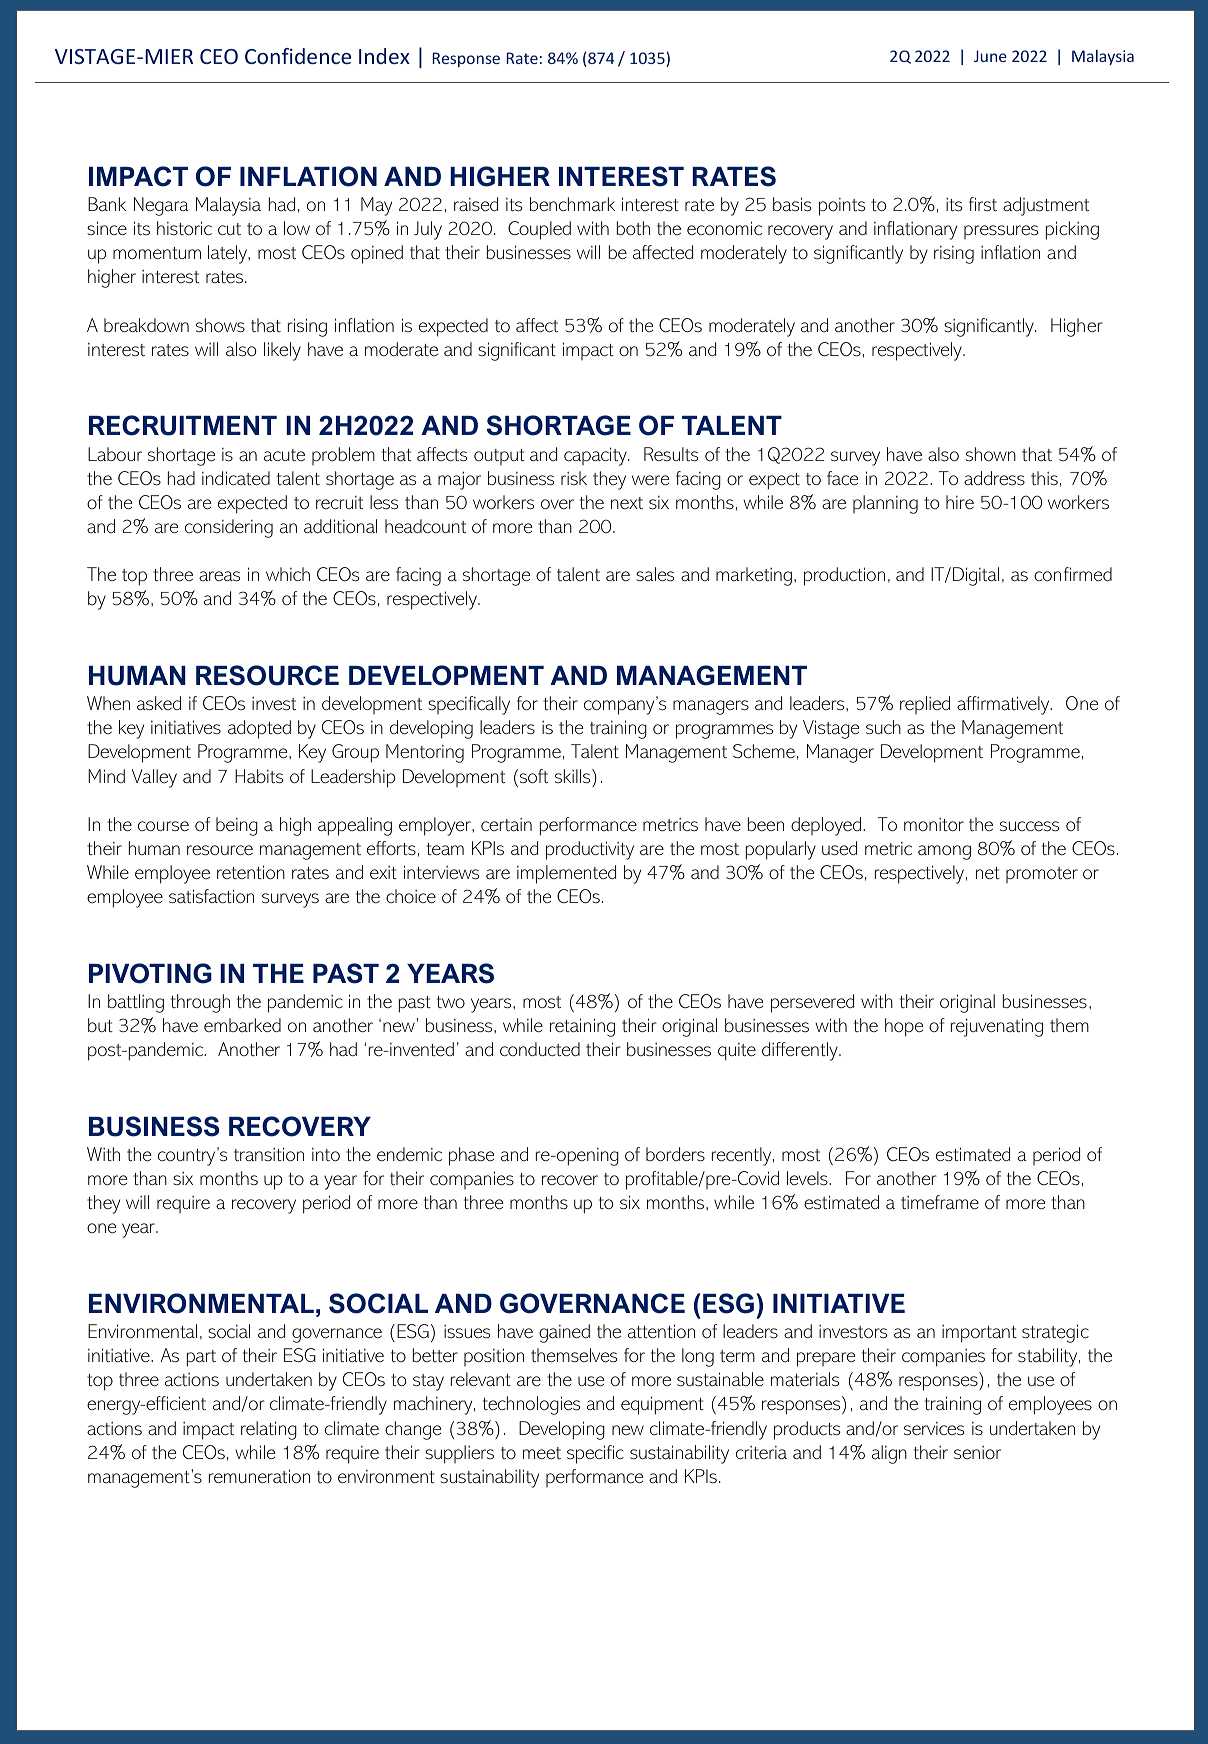 This page has width=1208, height=1744. What do you see at coordinates (298, 56) in the page?
I see `Confidence` at bounding box center [298, 56].
